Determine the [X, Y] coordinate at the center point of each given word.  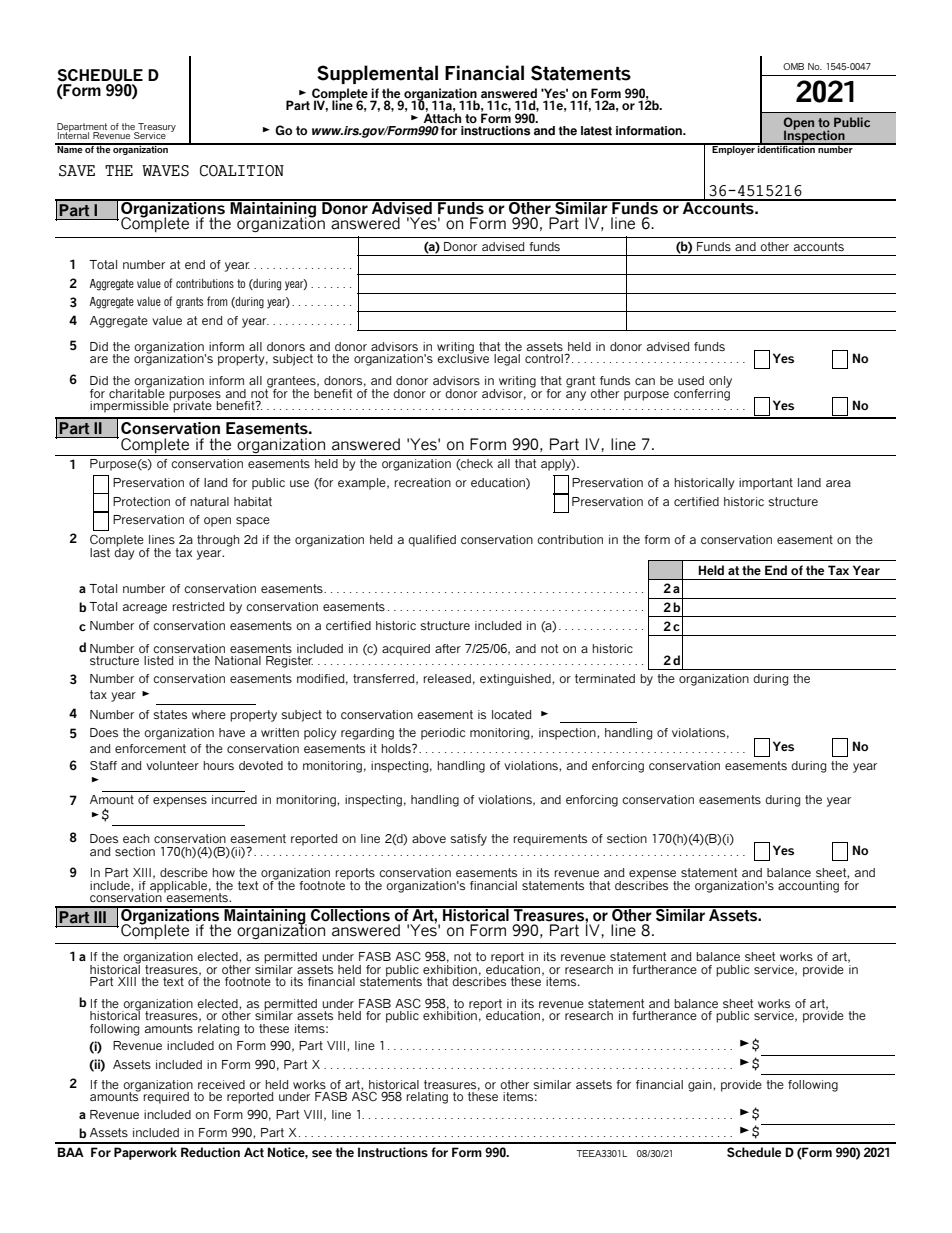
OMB [793, 66]
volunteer [172, 765]
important [766, 484]
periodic [443, 734]
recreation [422, 482]
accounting [808, 887]
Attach [442, 117]
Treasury [156, 128]
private [192, 406]
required [166, 1098]
